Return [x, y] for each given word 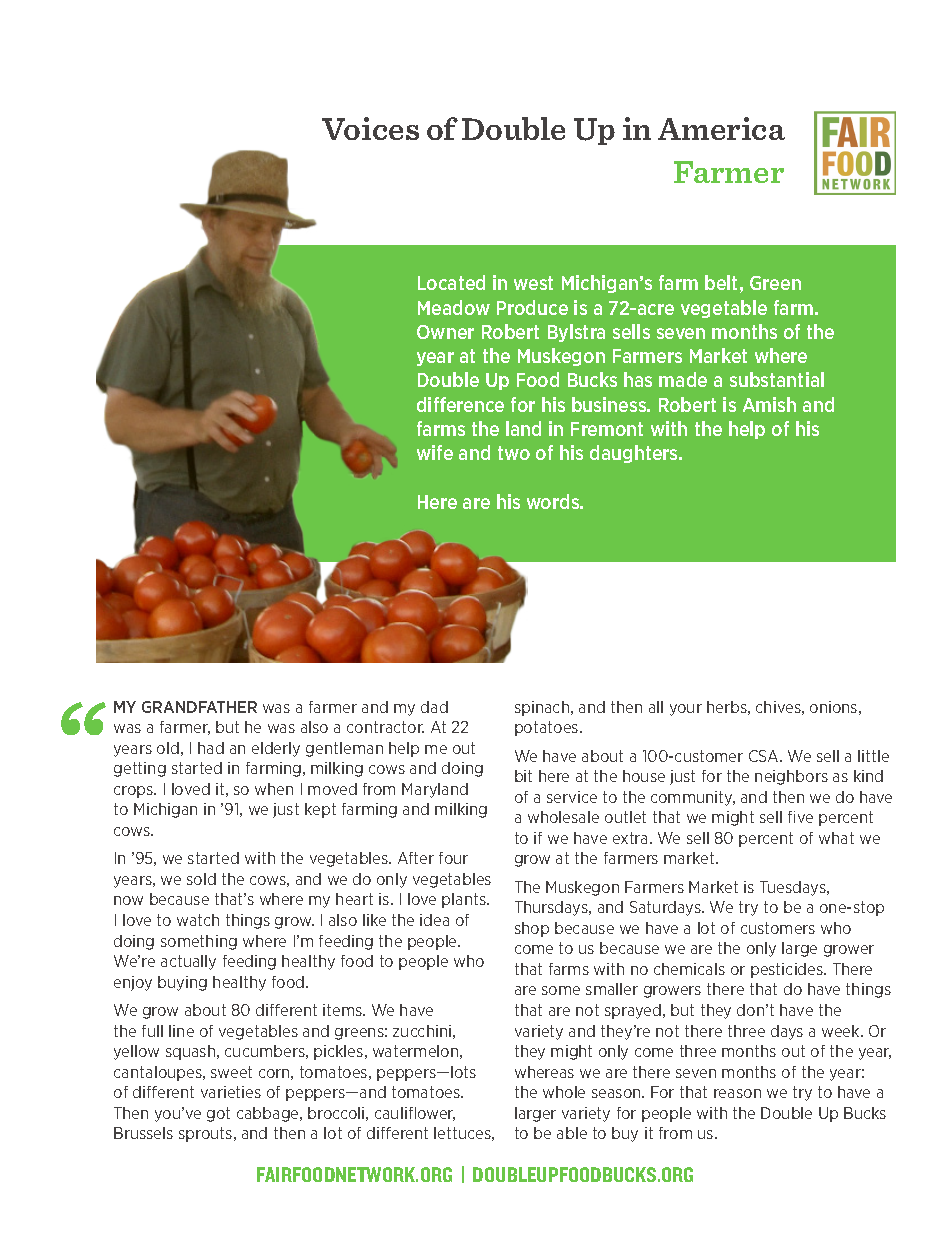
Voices [370, 128]
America [721, 128]
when [274, 789]
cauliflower [415, 1114]
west [533, 283]
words [554, 501]
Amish [769, 404]
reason [737, 1093]
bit [523, 776]
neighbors [791, 777]
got [218, 1114]
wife [435, 452]
